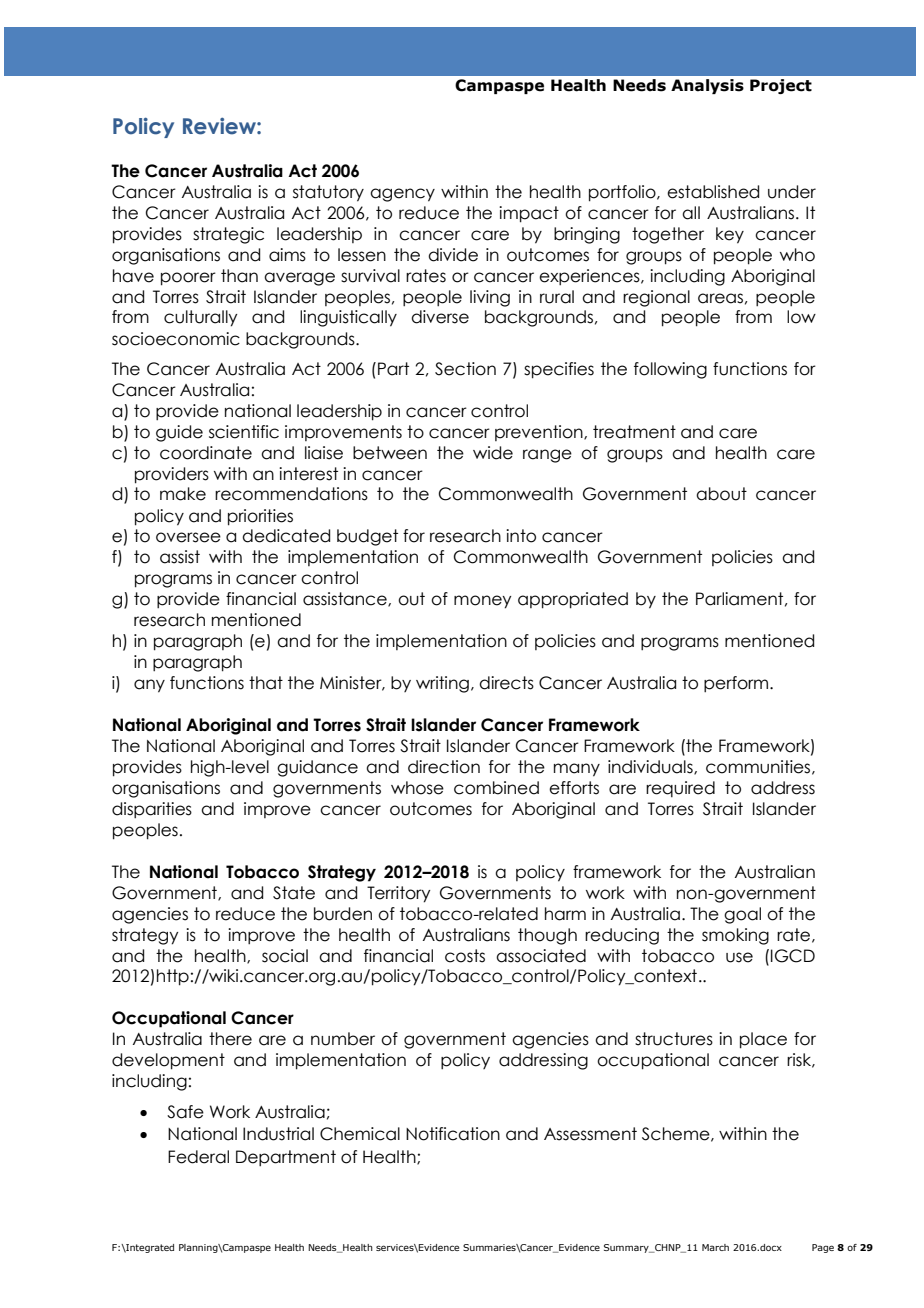 This screenshot has width=924, height=1308. Describe the element at coordinates (453, 1134) in the screenshot. I see `Notification` at that location.
